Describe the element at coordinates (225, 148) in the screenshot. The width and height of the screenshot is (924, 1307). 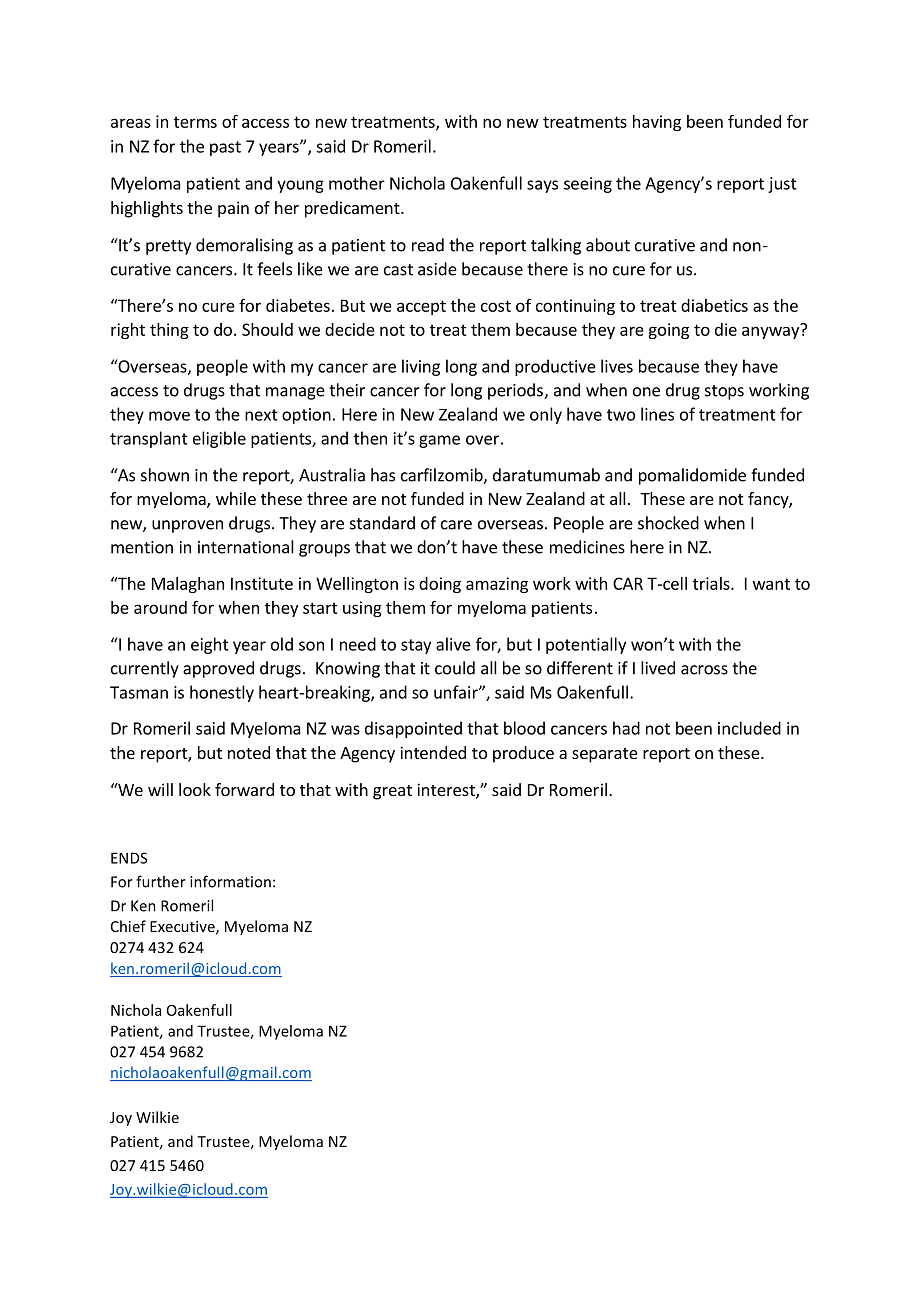
I see `past` at that location.
